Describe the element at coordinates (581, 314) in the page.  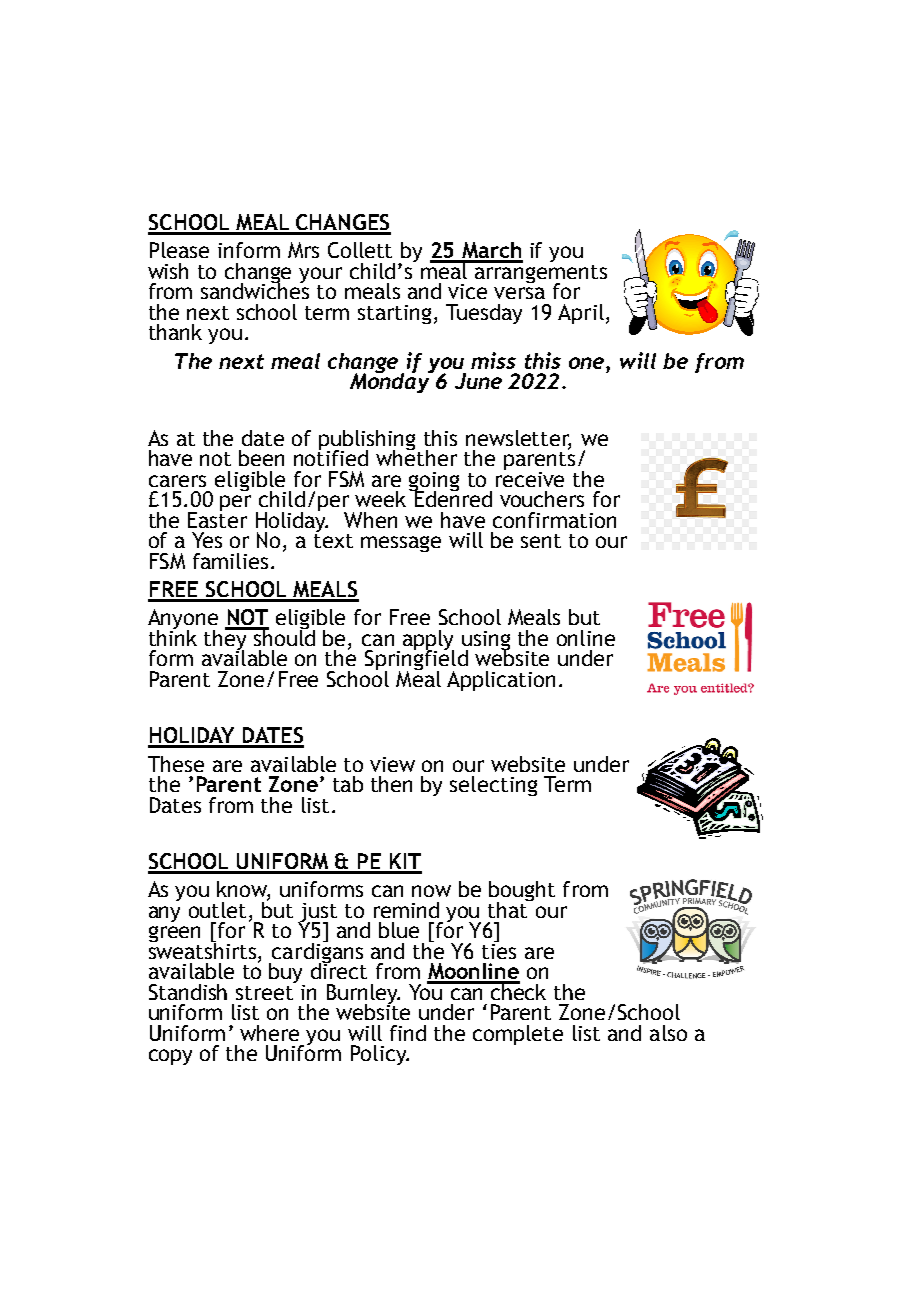
I see `April` at that location.
